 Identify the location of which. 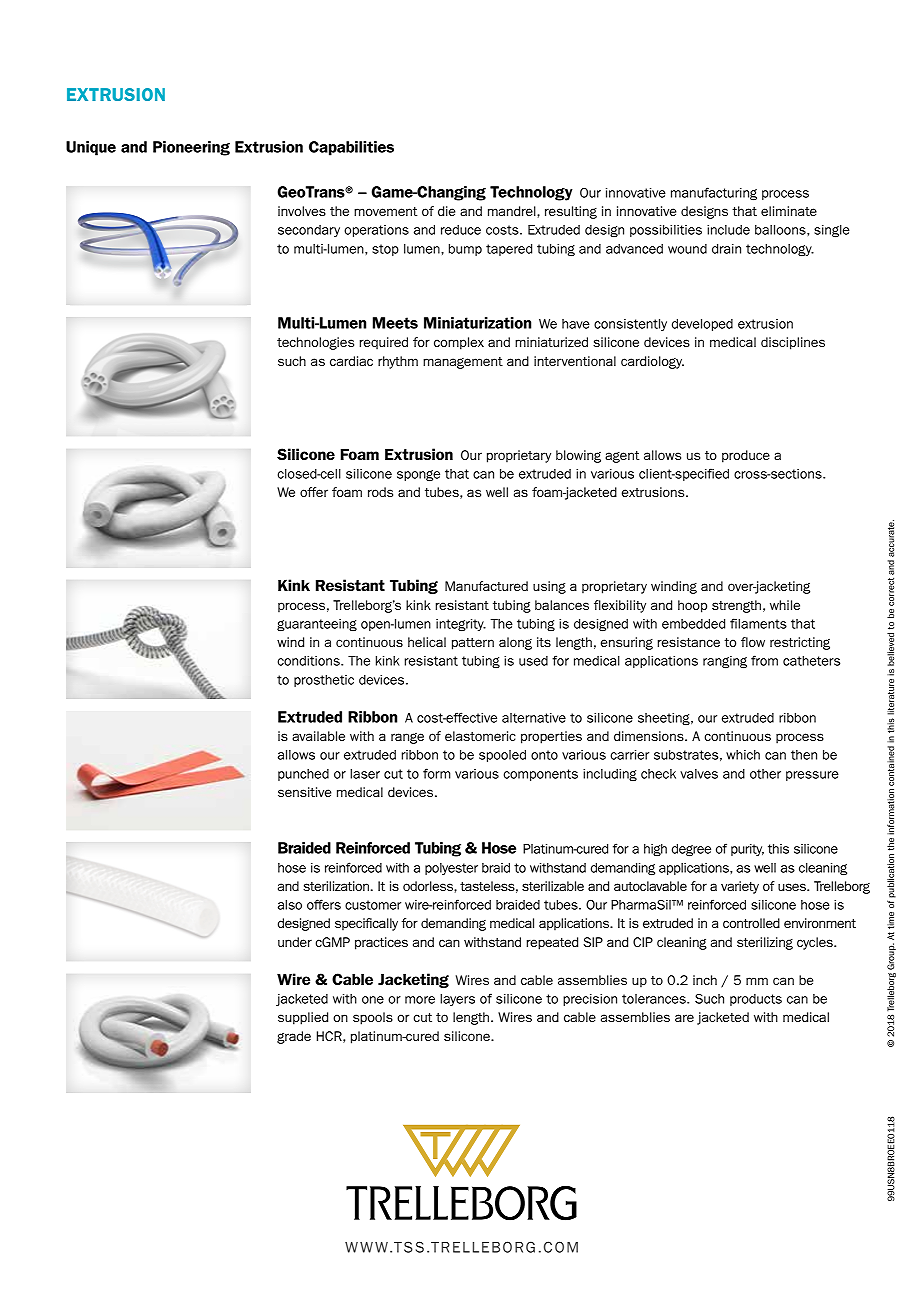
(743, 755).
